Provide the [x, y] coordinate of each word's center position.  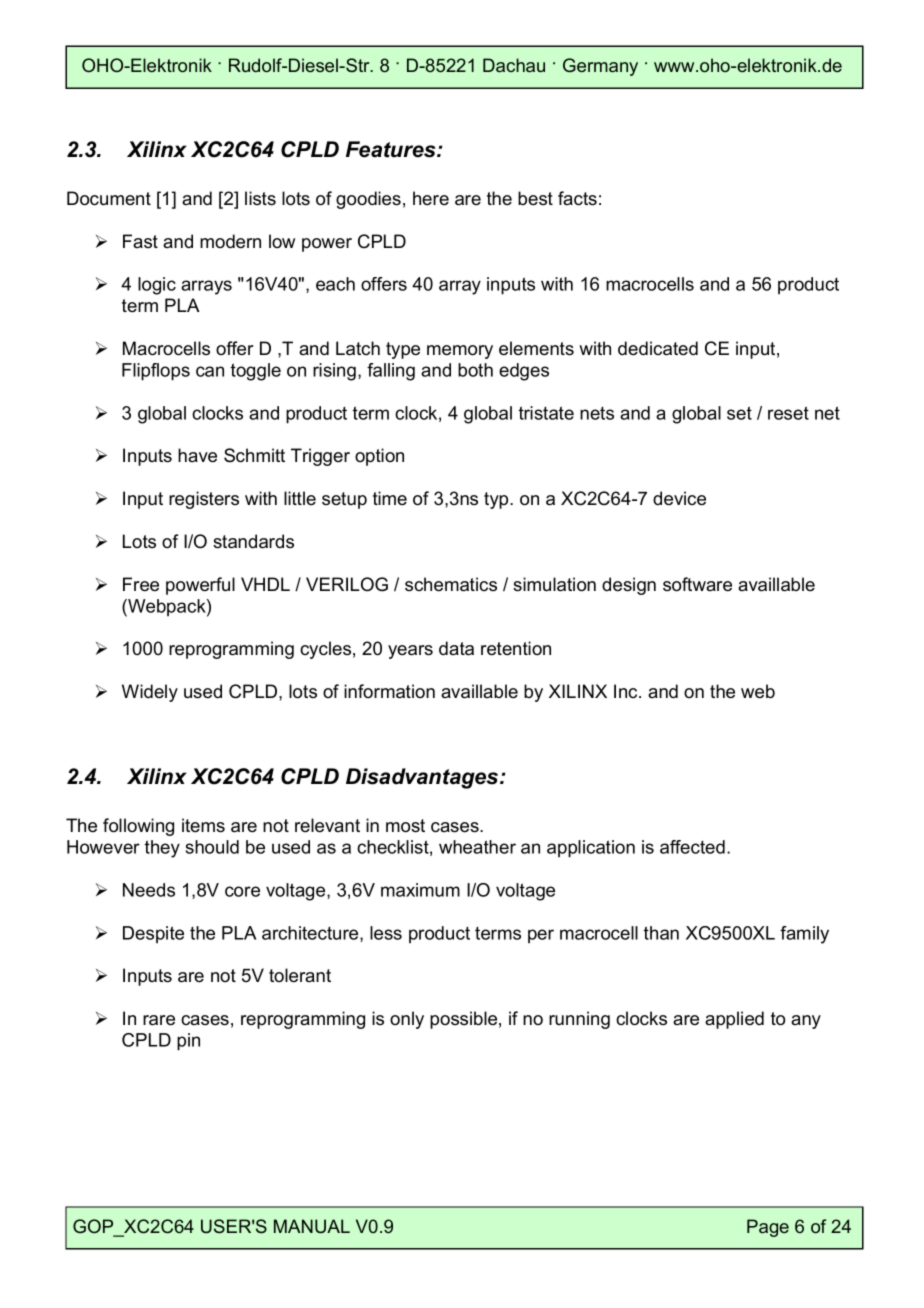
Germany [600, 67]
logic [157, 286]
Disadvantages [423, 778]
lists [260, 198]
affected [692, 847]
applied [734, 1020]
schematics [451, 584]
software [697, 584]
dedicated [658, 348]
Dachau [514, 65]
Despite [153, 934]
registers [204, 500]
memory [460, 352]
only [407, 1020]
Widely [150, 693]
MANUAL [312, 1226]
